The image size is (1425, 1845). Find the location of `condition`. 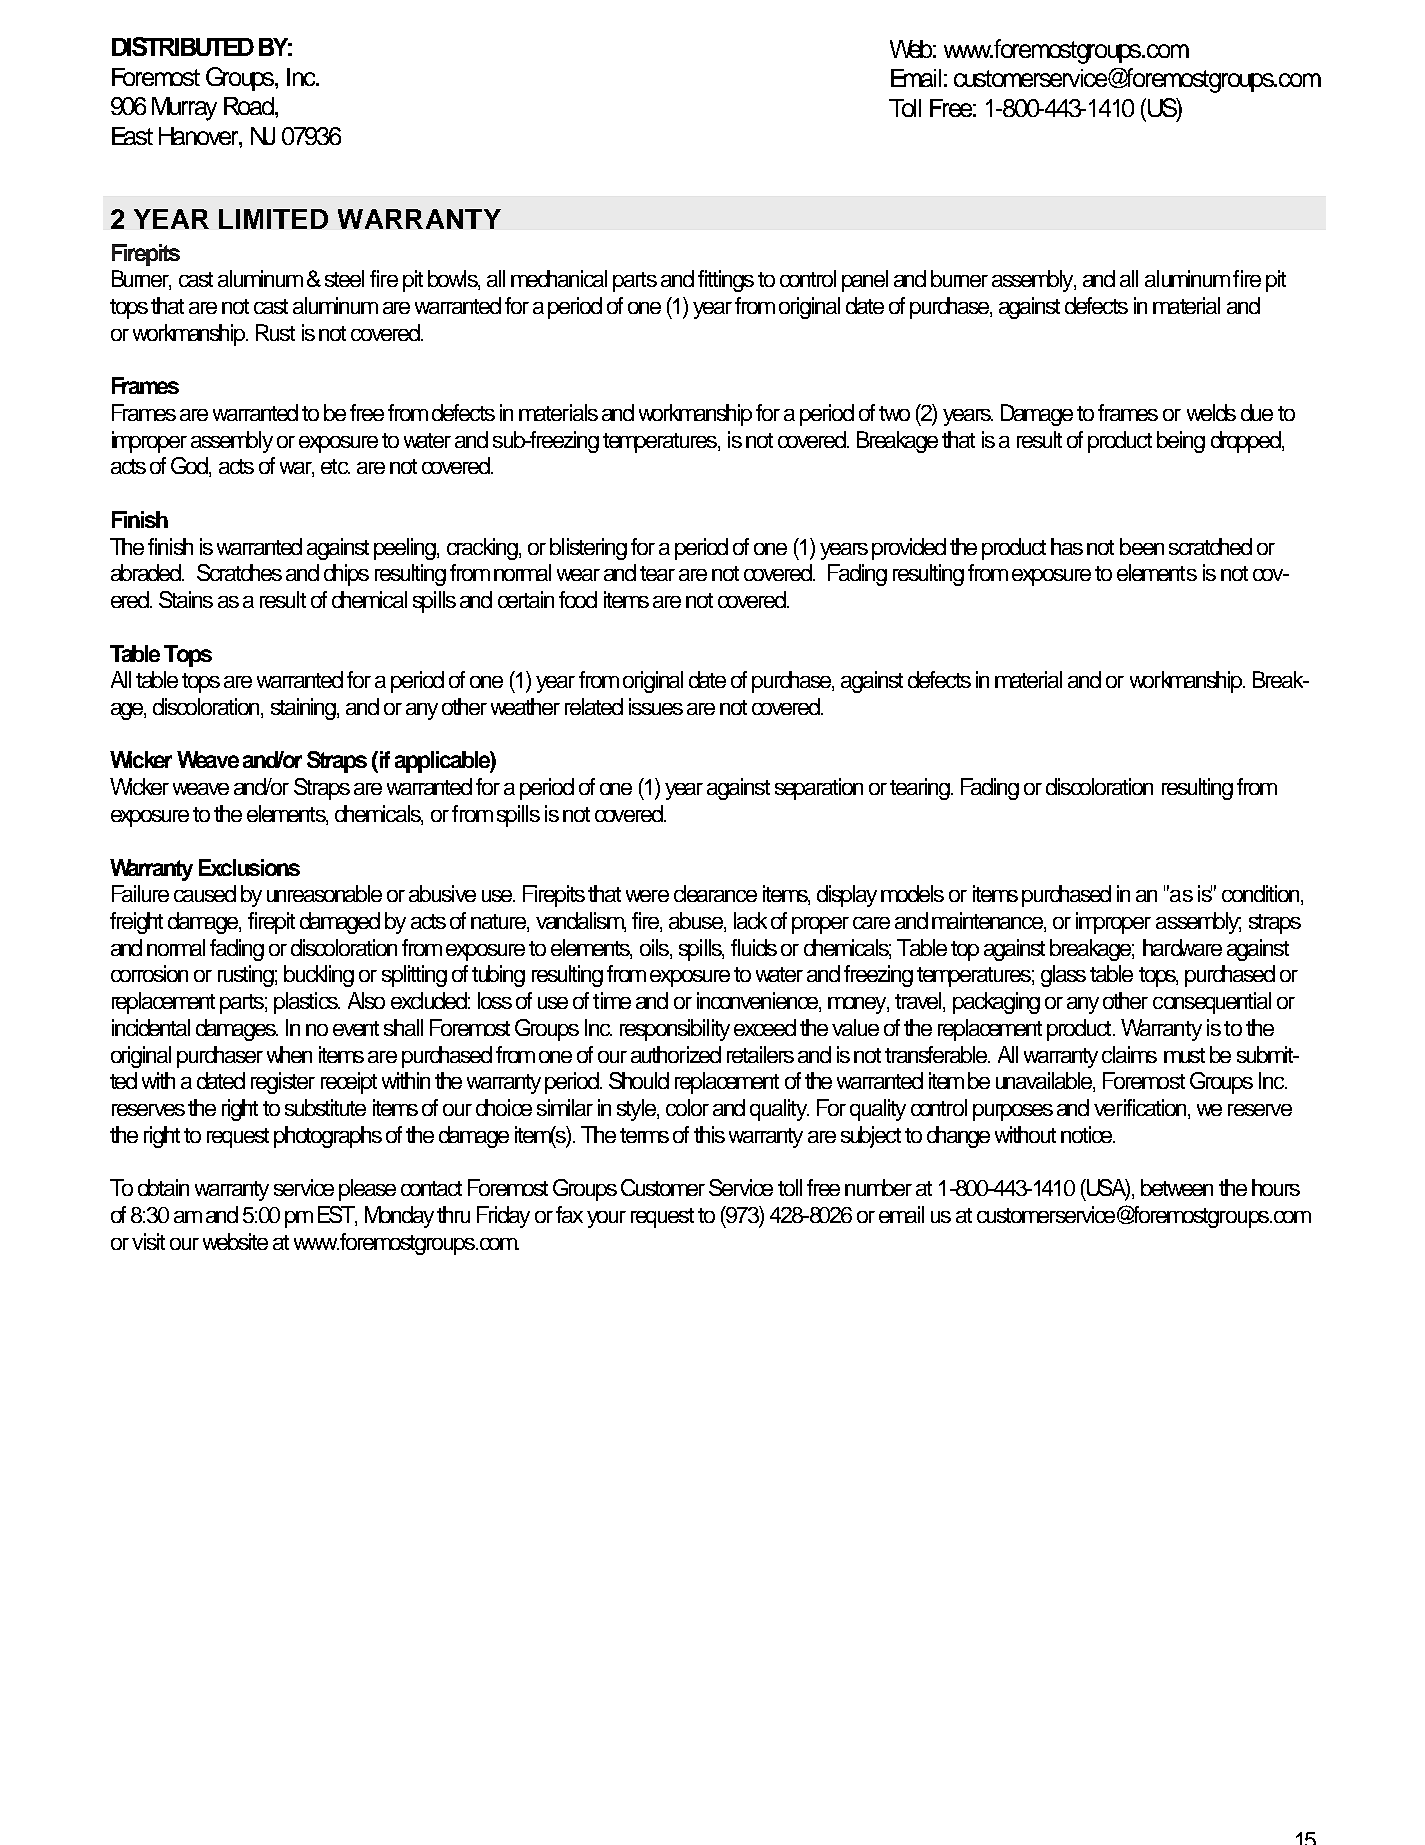

condition is located at coordinates (1262, 895).
